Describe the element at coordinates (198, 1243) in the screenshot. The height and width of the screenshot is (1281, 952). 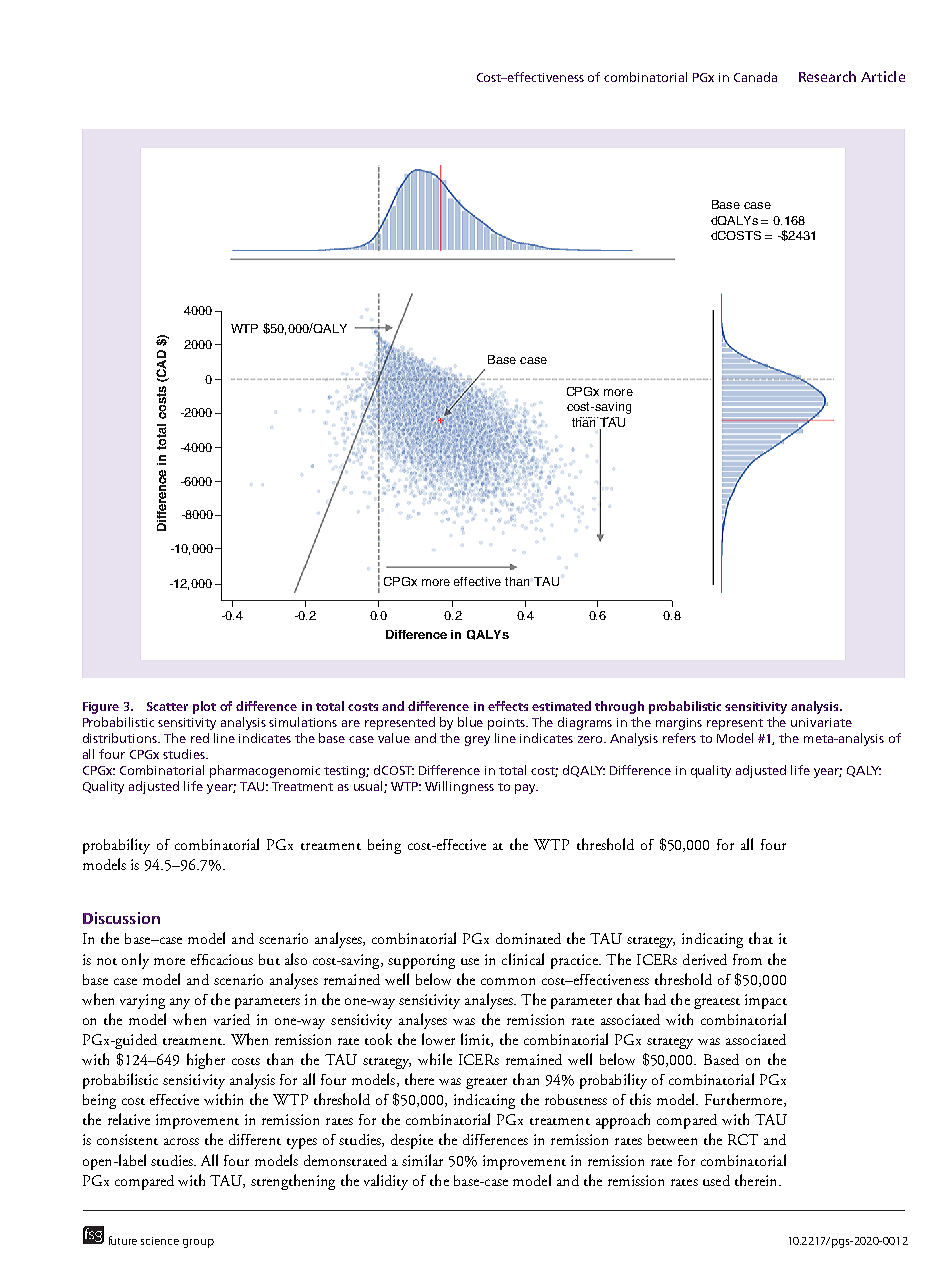
I see `group` at that location.
